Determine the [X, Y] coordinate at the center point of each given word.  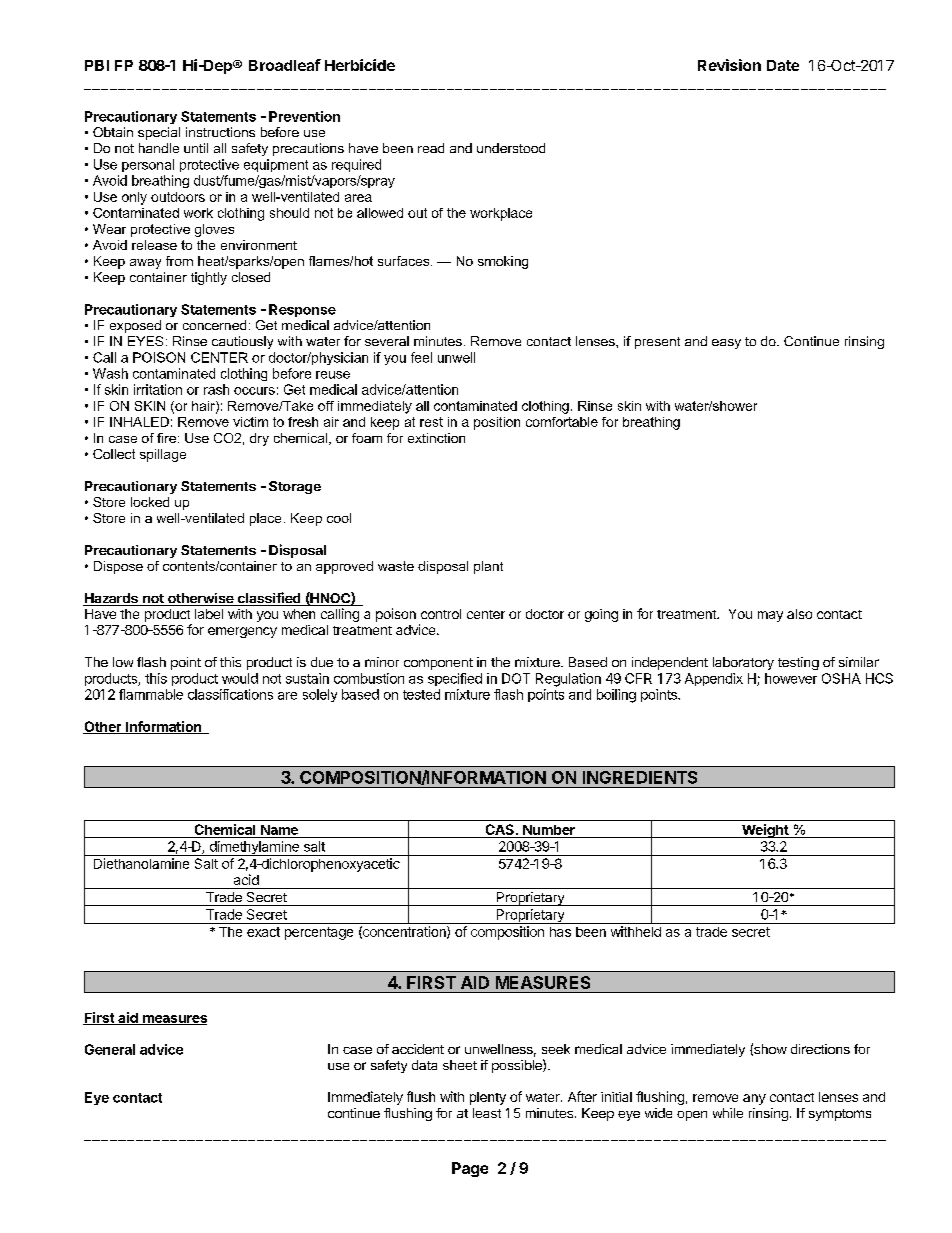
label [209, 614]
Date [783, 65]
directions [820, 1049]
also [799, 614]
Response [302, 310]
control [441, 614]
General [110, 1049]
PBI [97, 65]
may [770, 616]
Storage [295, 487]
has [560, 932]
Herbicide [360, 65]
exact [263, 932]
